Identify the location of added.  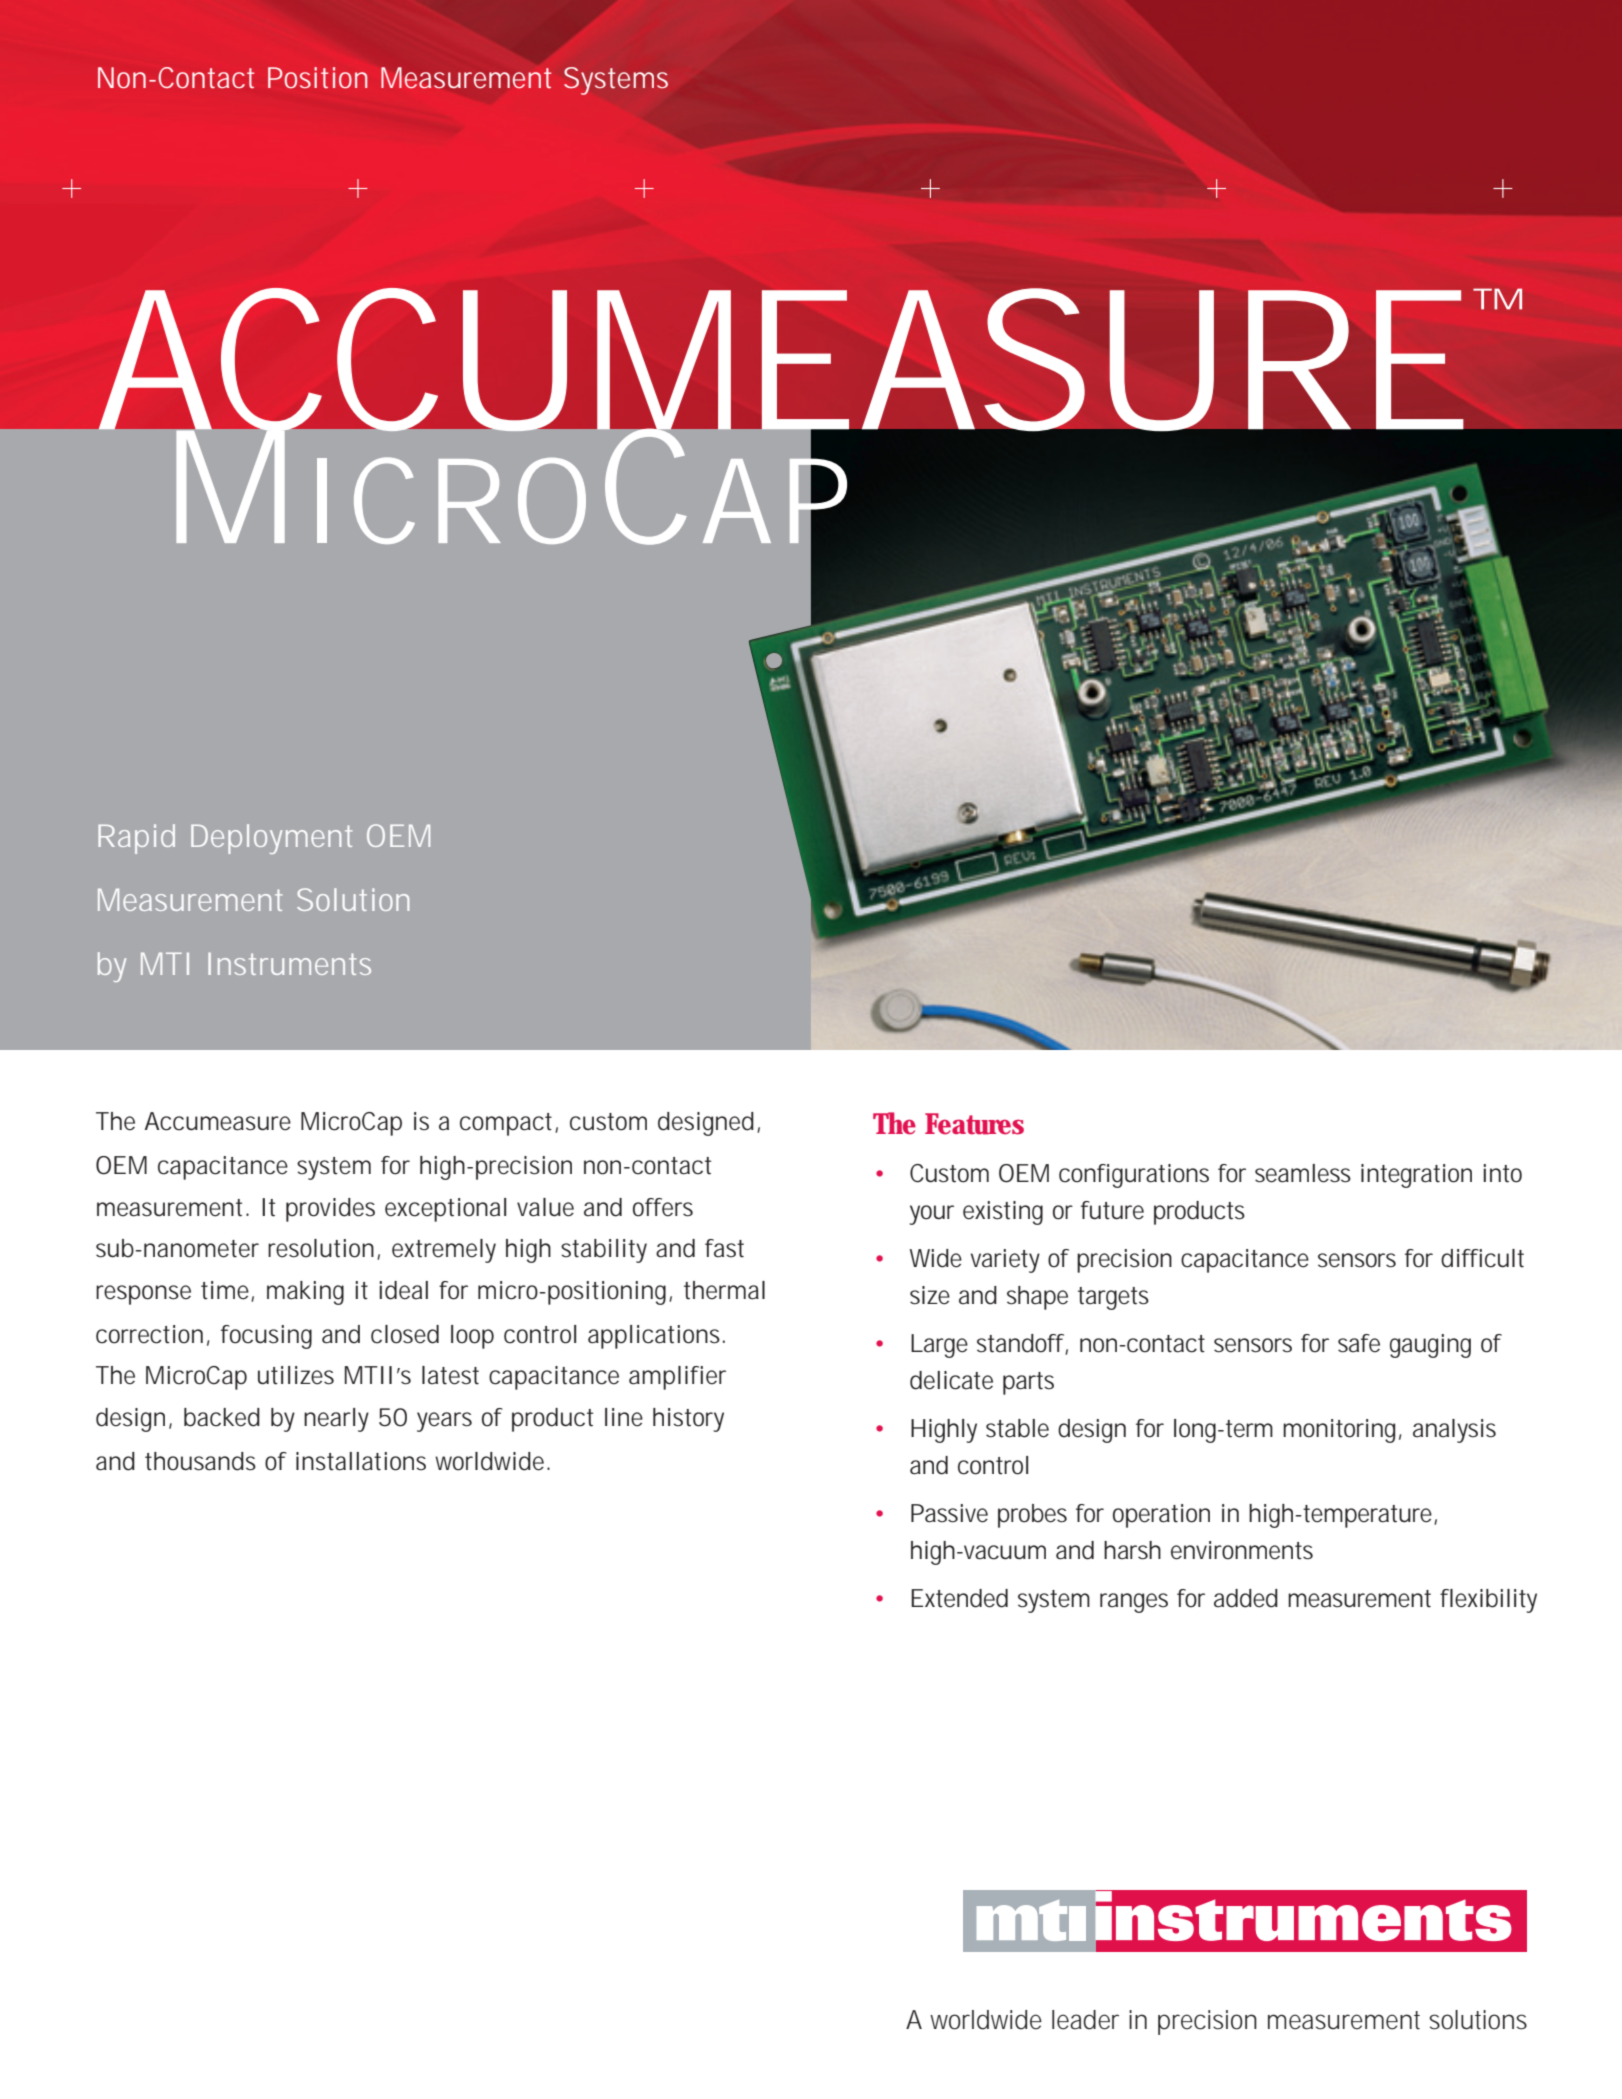
(1246, 1598).
